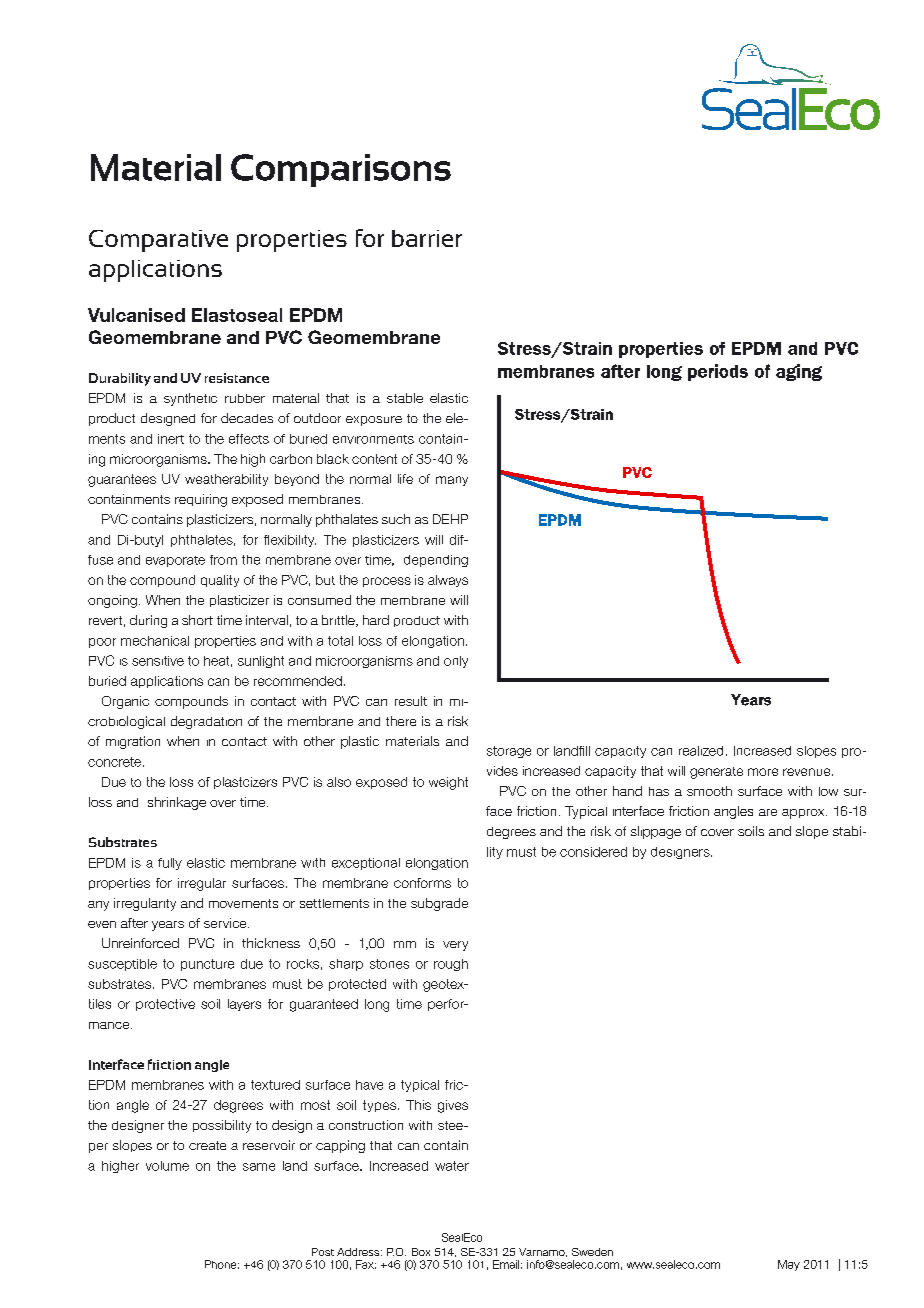 This image has width=924, height=1308. I want to click on Comparisons, so click(341, 170).
